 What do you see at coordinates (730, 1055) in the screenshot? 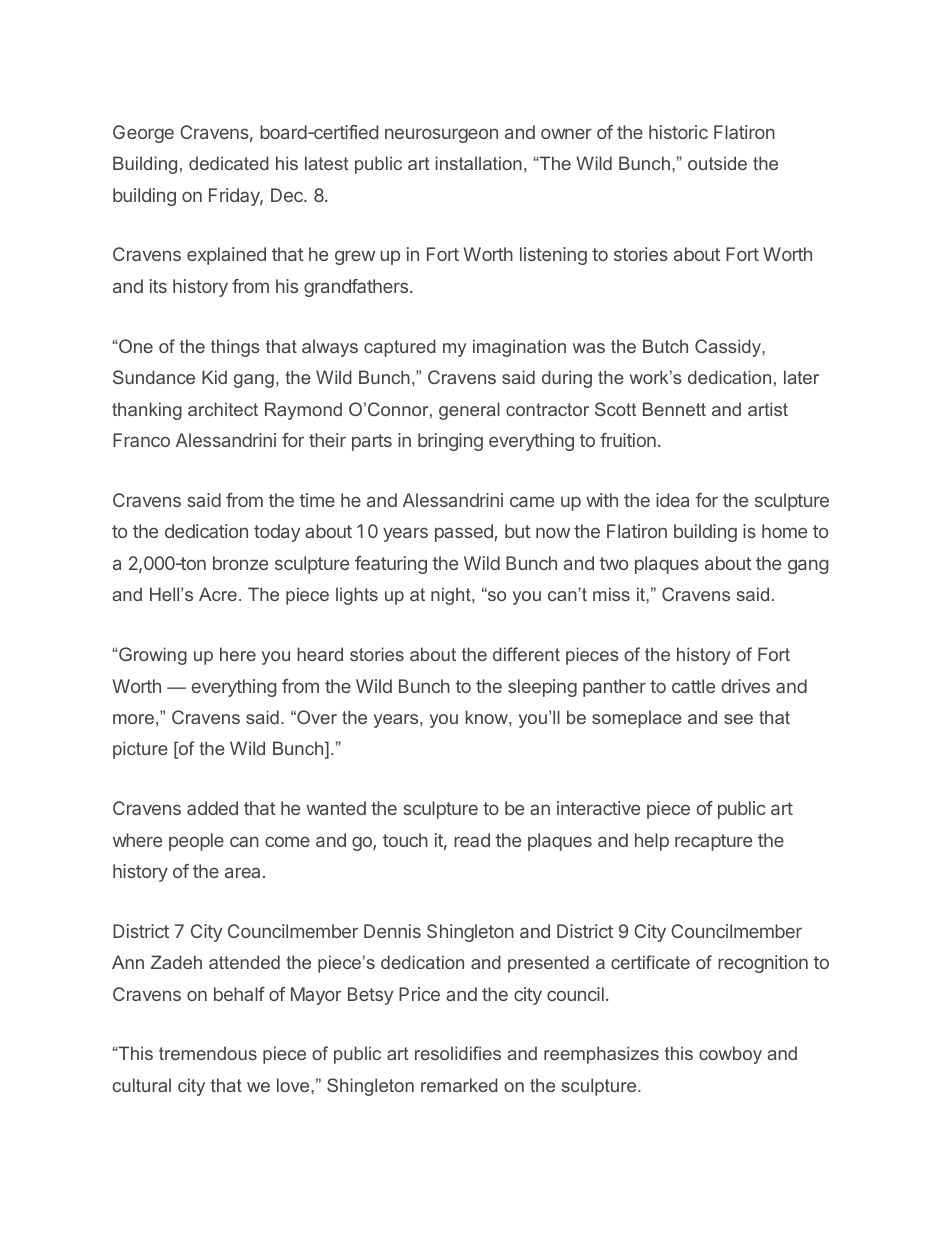
I see `cowboy` at bounding box center [730, 1055].
